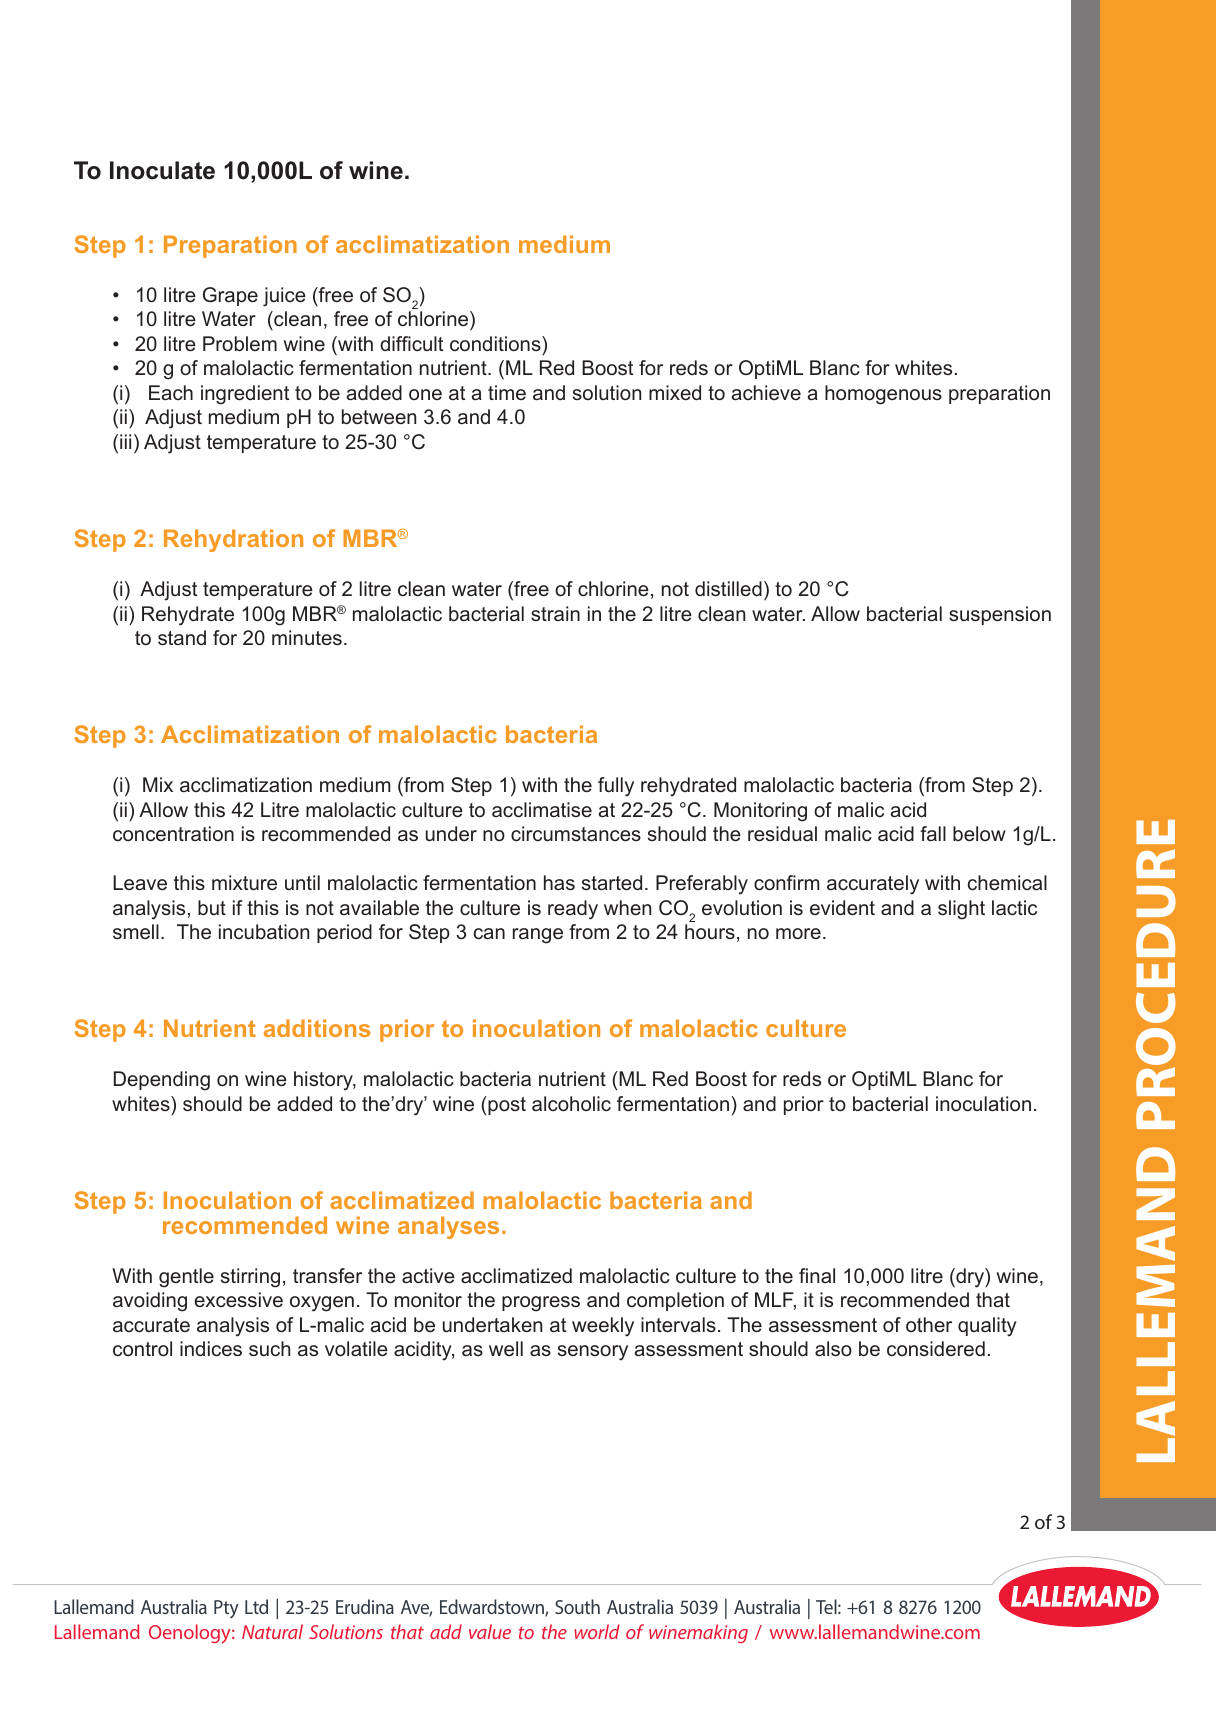 The image size is (1216, 1720). Describe the element at coordinates (559, 882) in the page. I see `has` at that location.
